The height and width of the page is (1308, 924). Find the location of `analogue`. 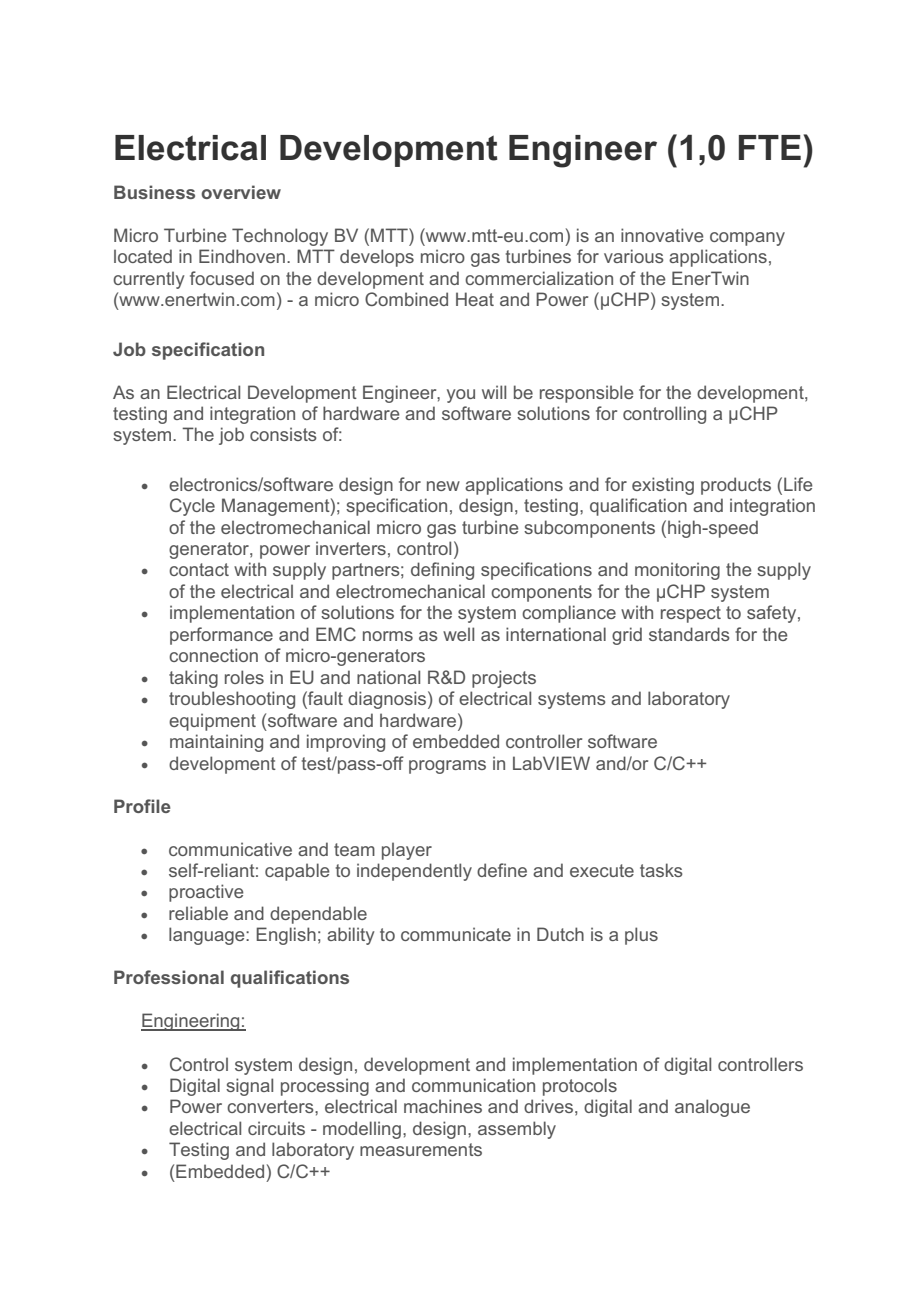

analogue is located at coordinates (712, 1108).
